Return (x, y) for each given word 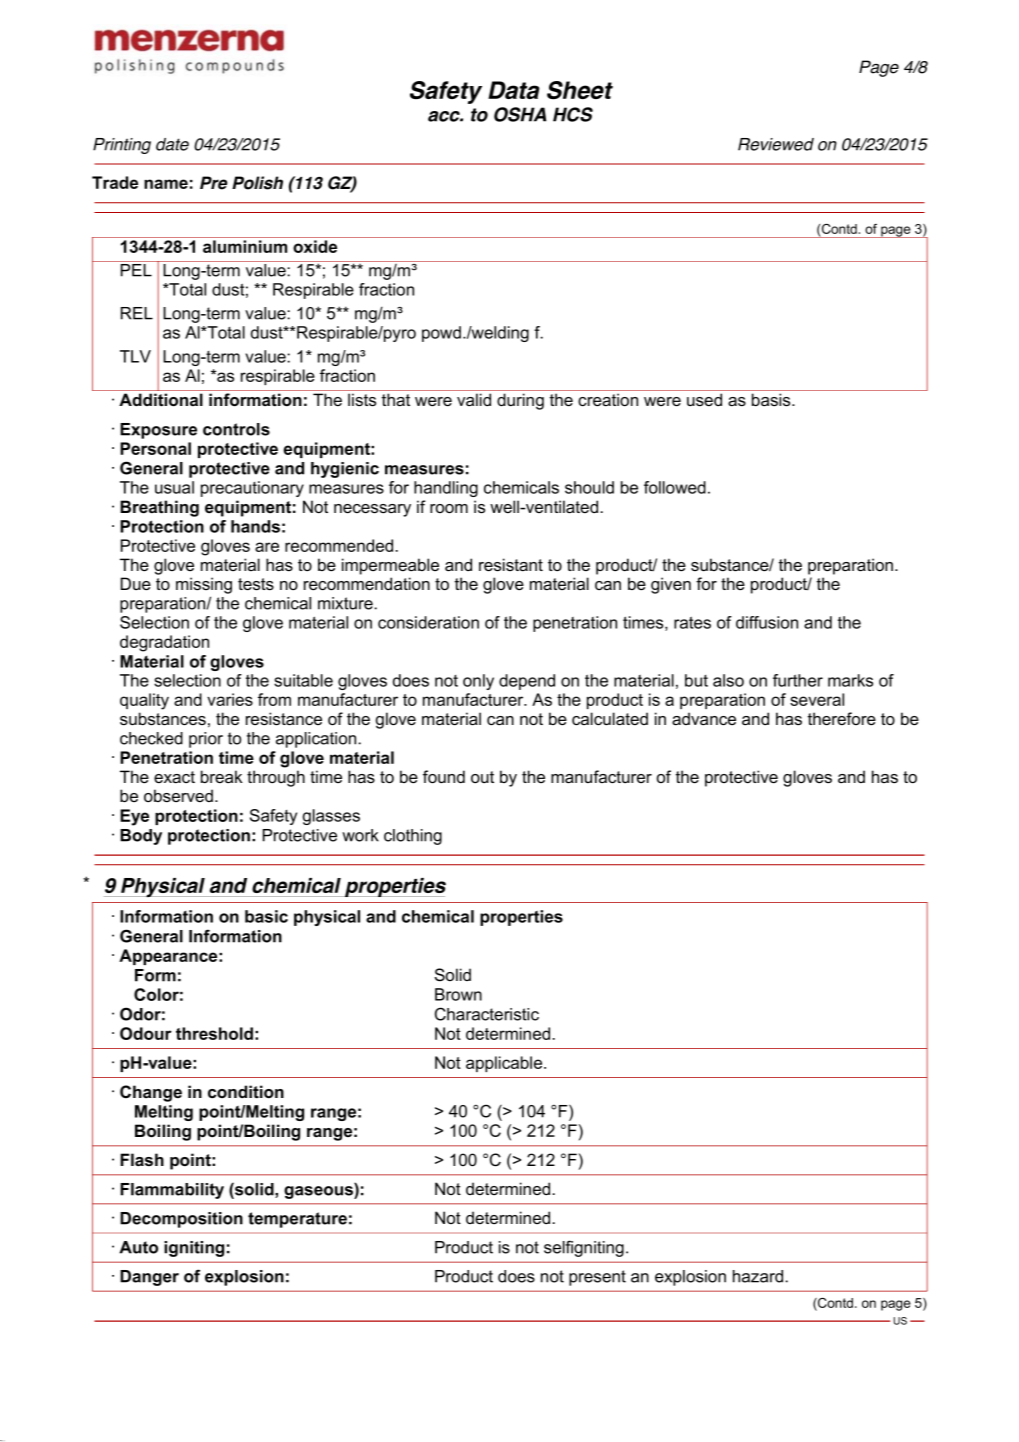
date (172, 144)
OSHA (520, 114)
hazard (759, 1276)
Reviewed (776, 144)
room (449, 509)
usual (174, 487)
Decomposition (181, 1220)
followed (675, 487)
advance (704, 718)
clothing (413, 837)
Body (141, 837)
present (597, 1278)
